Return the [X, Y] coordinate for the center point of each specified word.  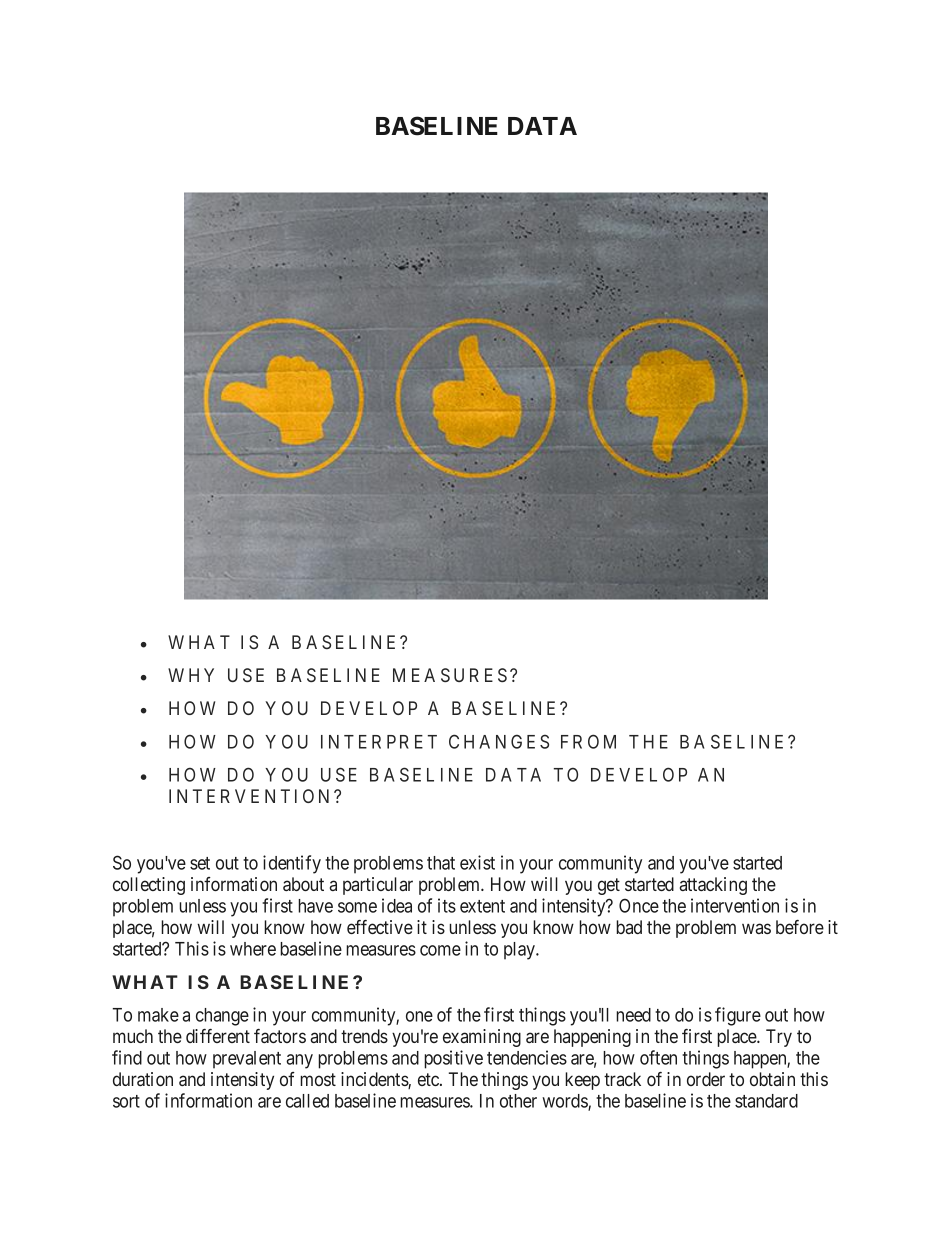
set [200, 863]
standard [766, 1101]
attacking [713, 886]
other [518, 1101]
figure [738, 1016]
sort [126, 1101]
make [158, 1015]
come [440, 950]
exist [477, 862]
